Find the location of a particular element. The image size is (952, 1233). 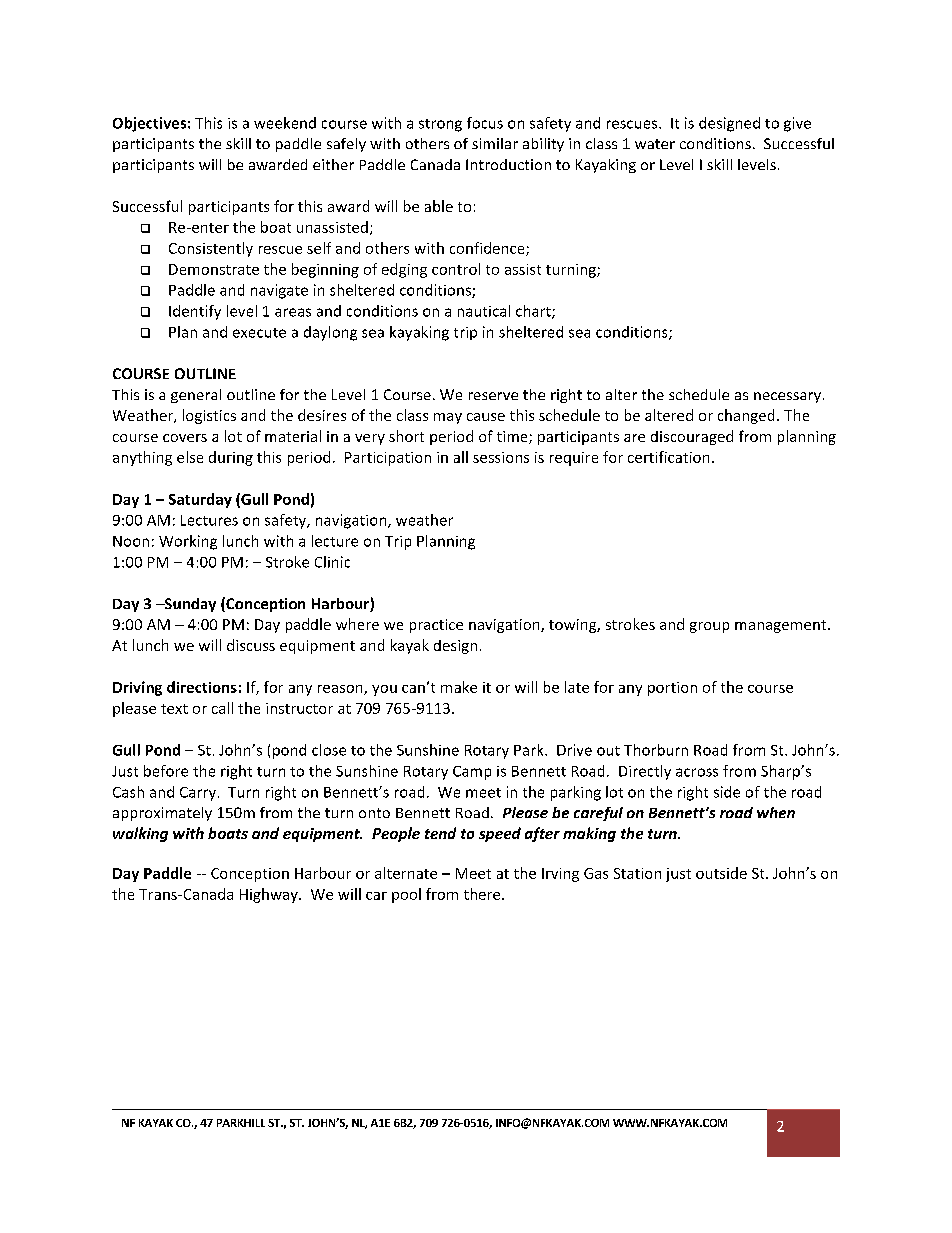

water is located at coordinates (655, 144).
